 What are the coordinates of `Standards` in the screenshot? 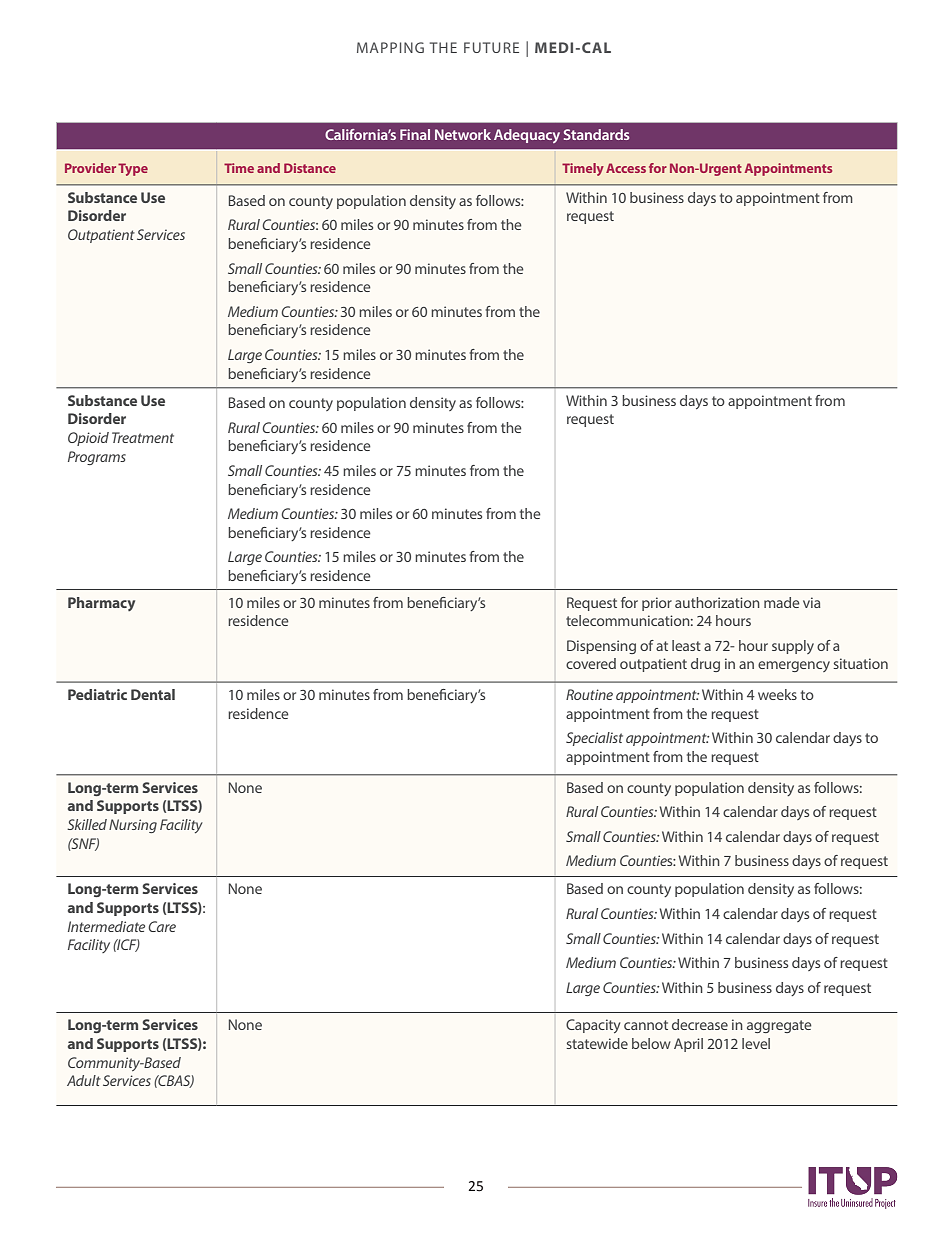 It's located at (596, 134).
